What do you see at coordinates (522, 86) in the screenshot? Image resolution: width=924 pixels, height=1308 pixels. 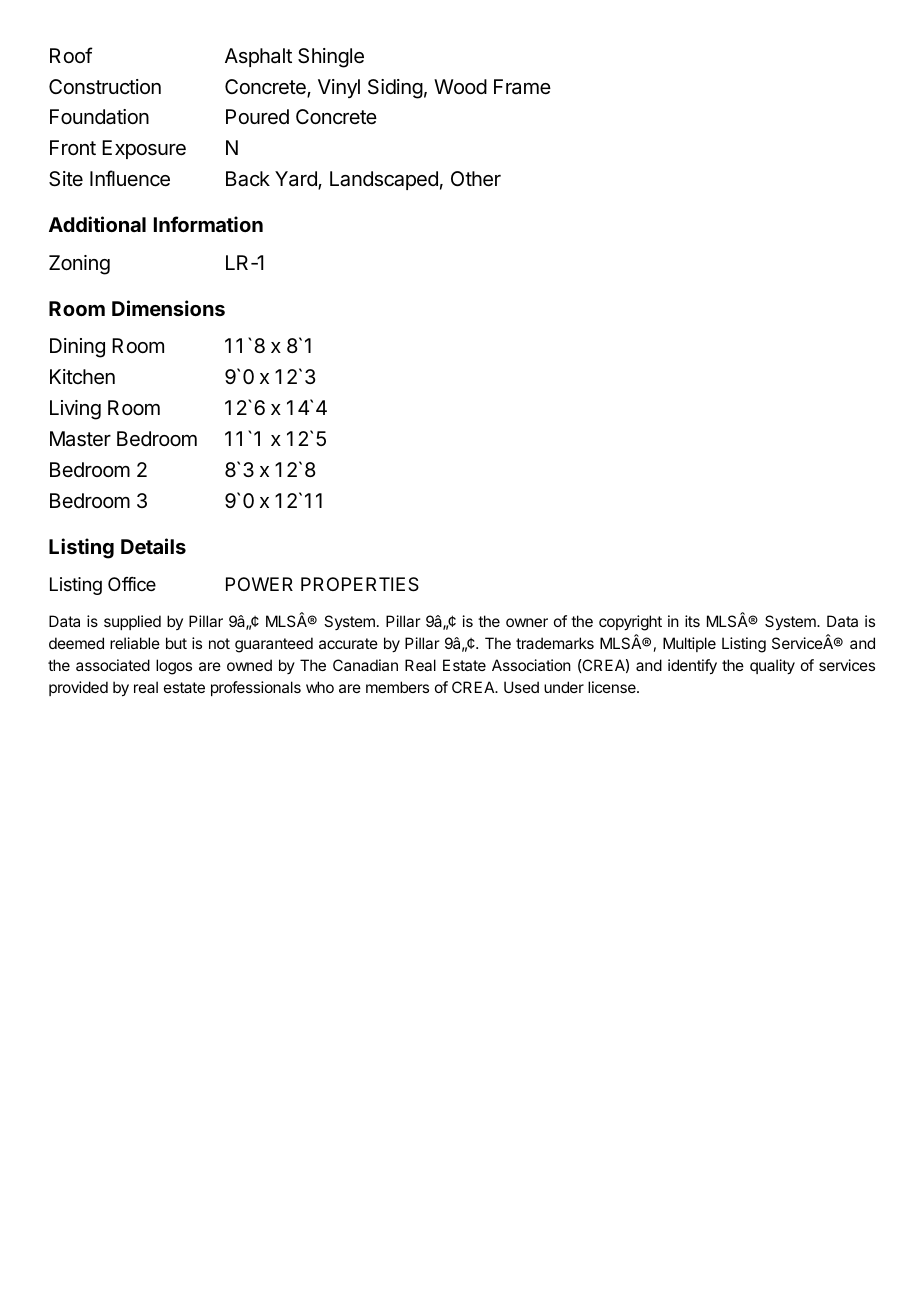 I see `Frame` at bounding box center [522, 86].
